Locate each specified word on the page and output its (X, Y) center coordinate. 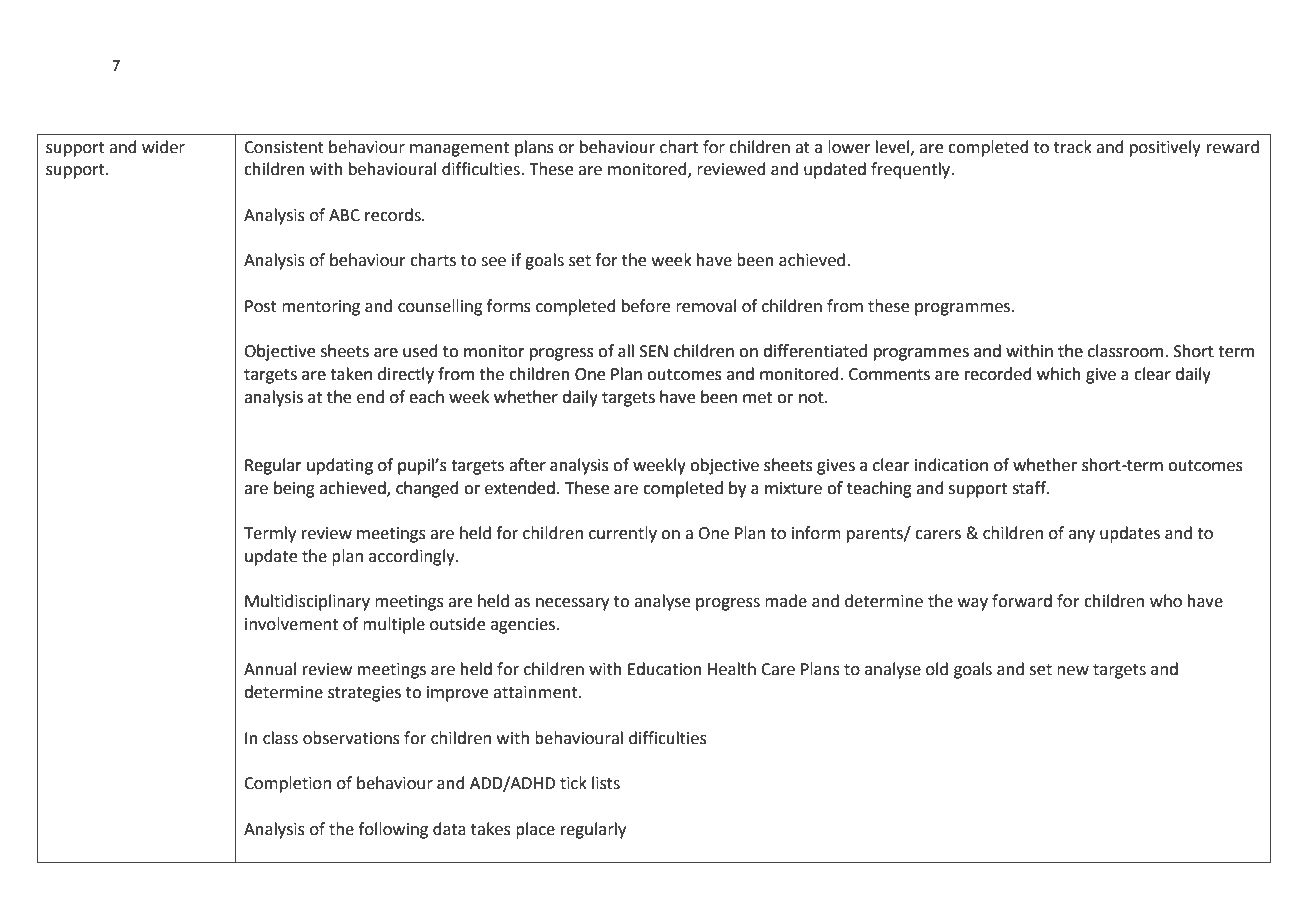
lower (849, 147)
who (1166, 601)
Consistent (284, 147)
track (1073, 147)
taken (351, 374)
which (1059, 374)
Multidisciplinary (307, 602)
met (757, 398)
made (786, 601)
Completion (287, 784)
